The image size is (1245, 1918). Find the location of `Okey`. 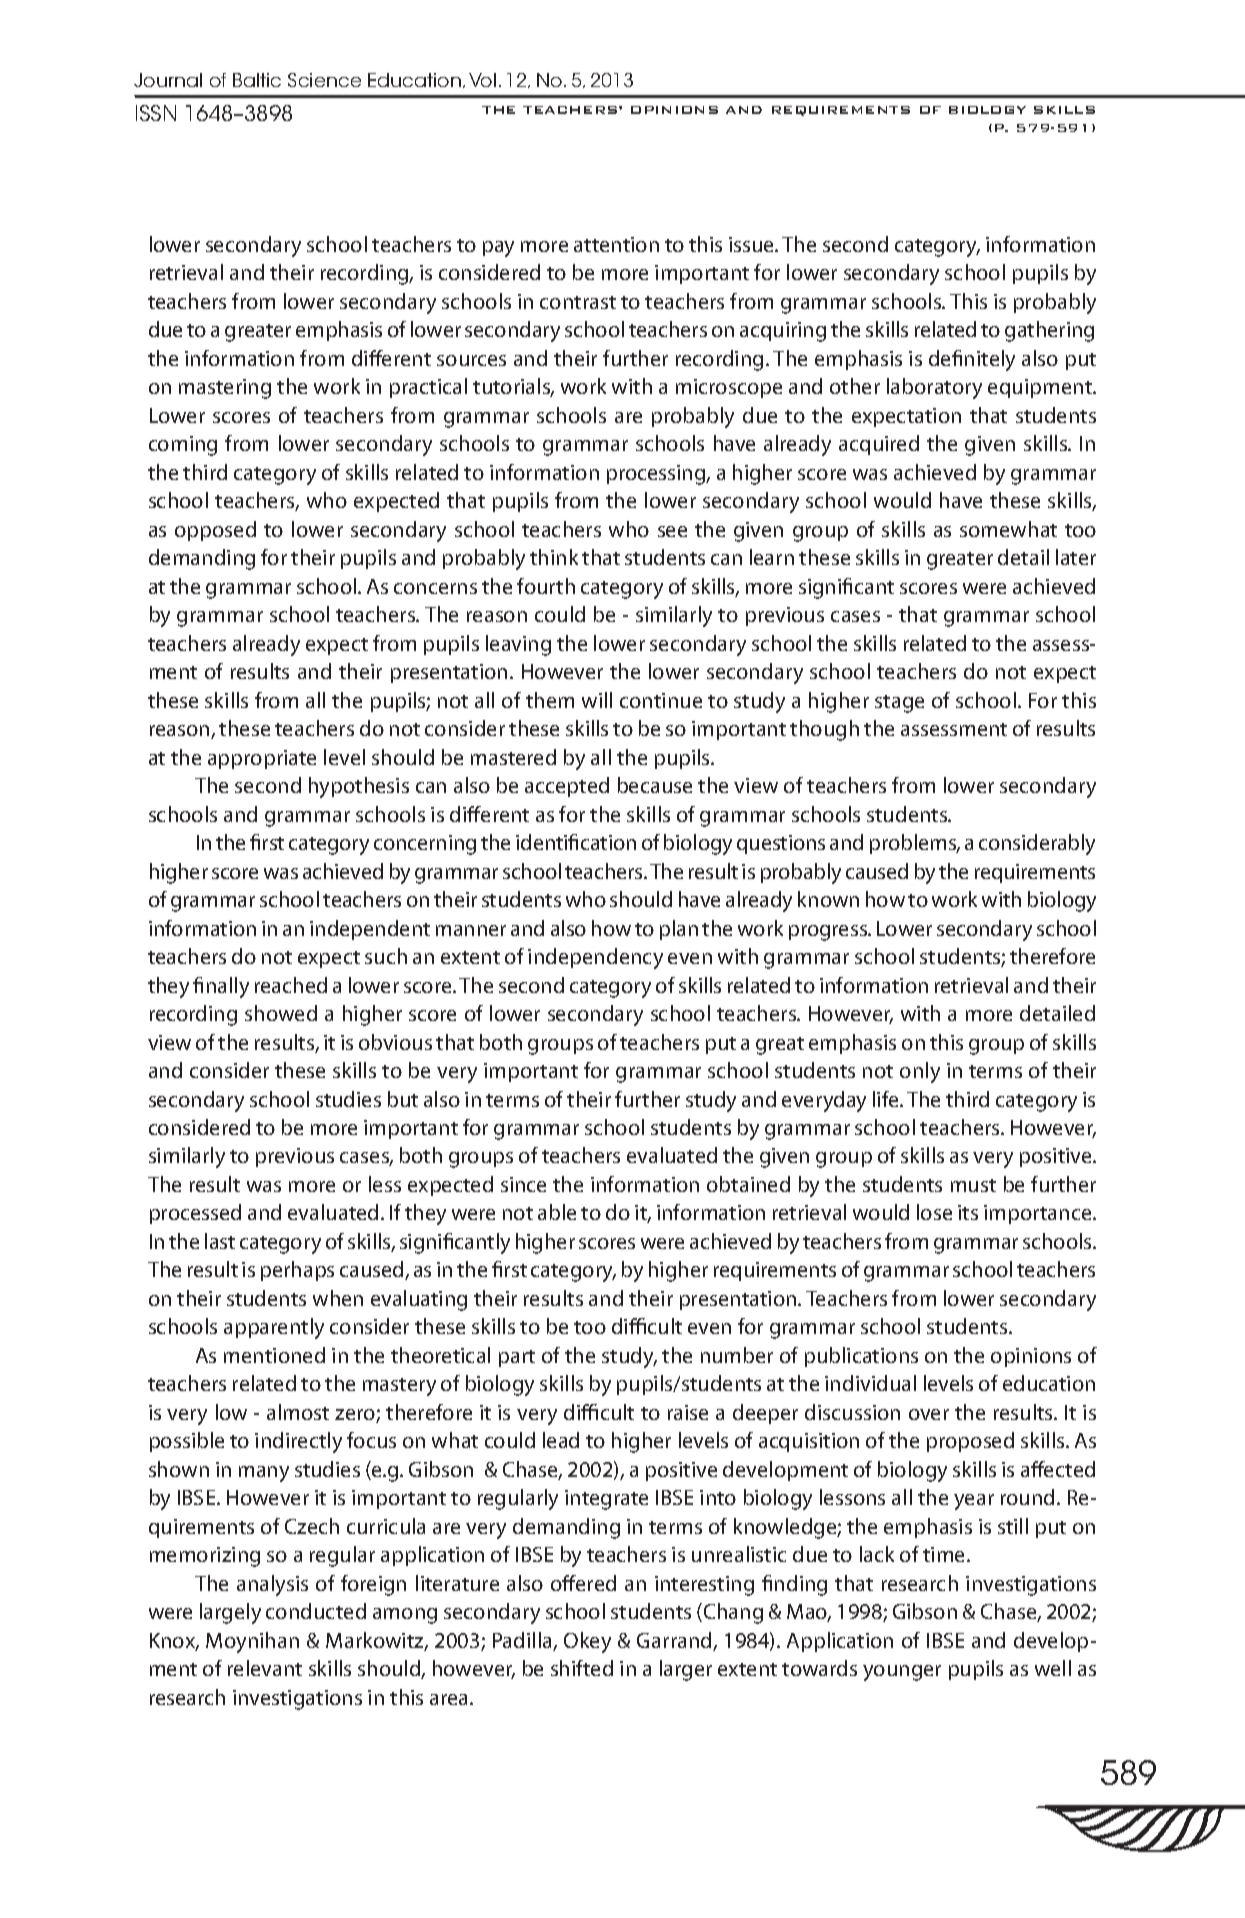

Okey is located at coordinates (587, 1642).
